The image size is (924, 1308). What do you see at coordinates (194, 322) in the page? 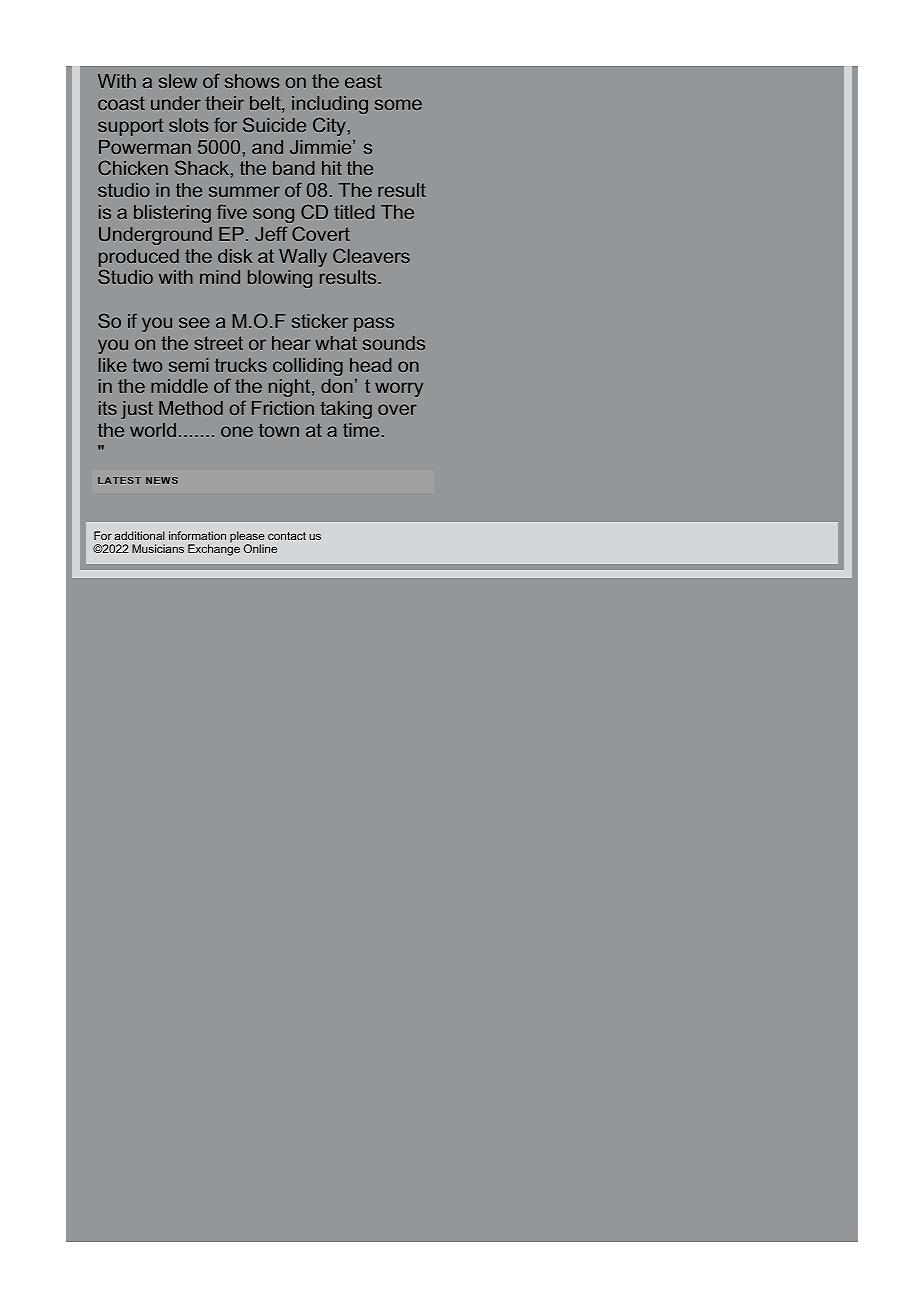
I see `see` at bounding box center [194, 322].
